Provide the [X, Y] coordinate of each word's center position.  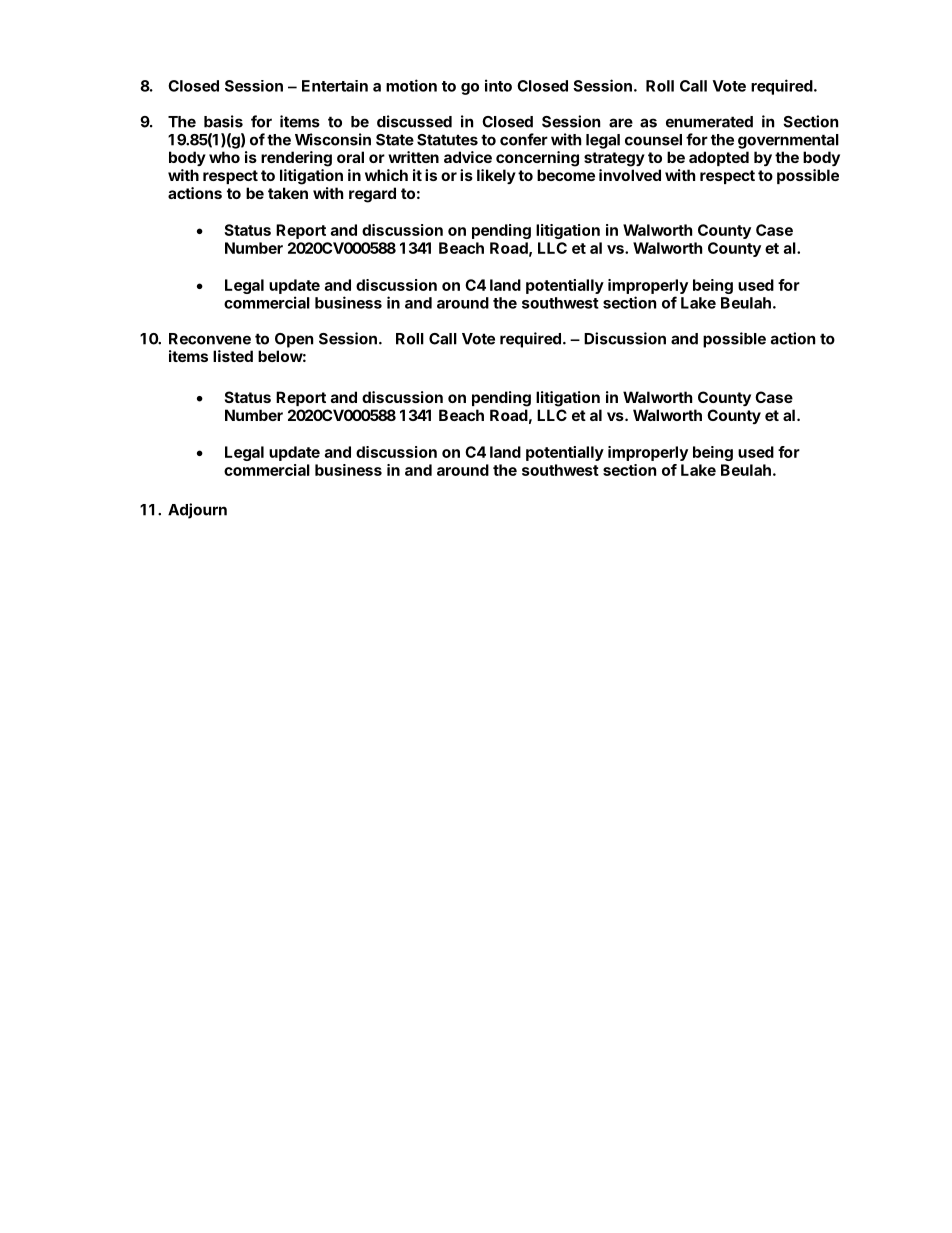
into [498, 85]
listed [233, 356]
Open [294, 340]
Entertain [335, 86]
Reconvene [210, 339]
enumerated [709, 122]
